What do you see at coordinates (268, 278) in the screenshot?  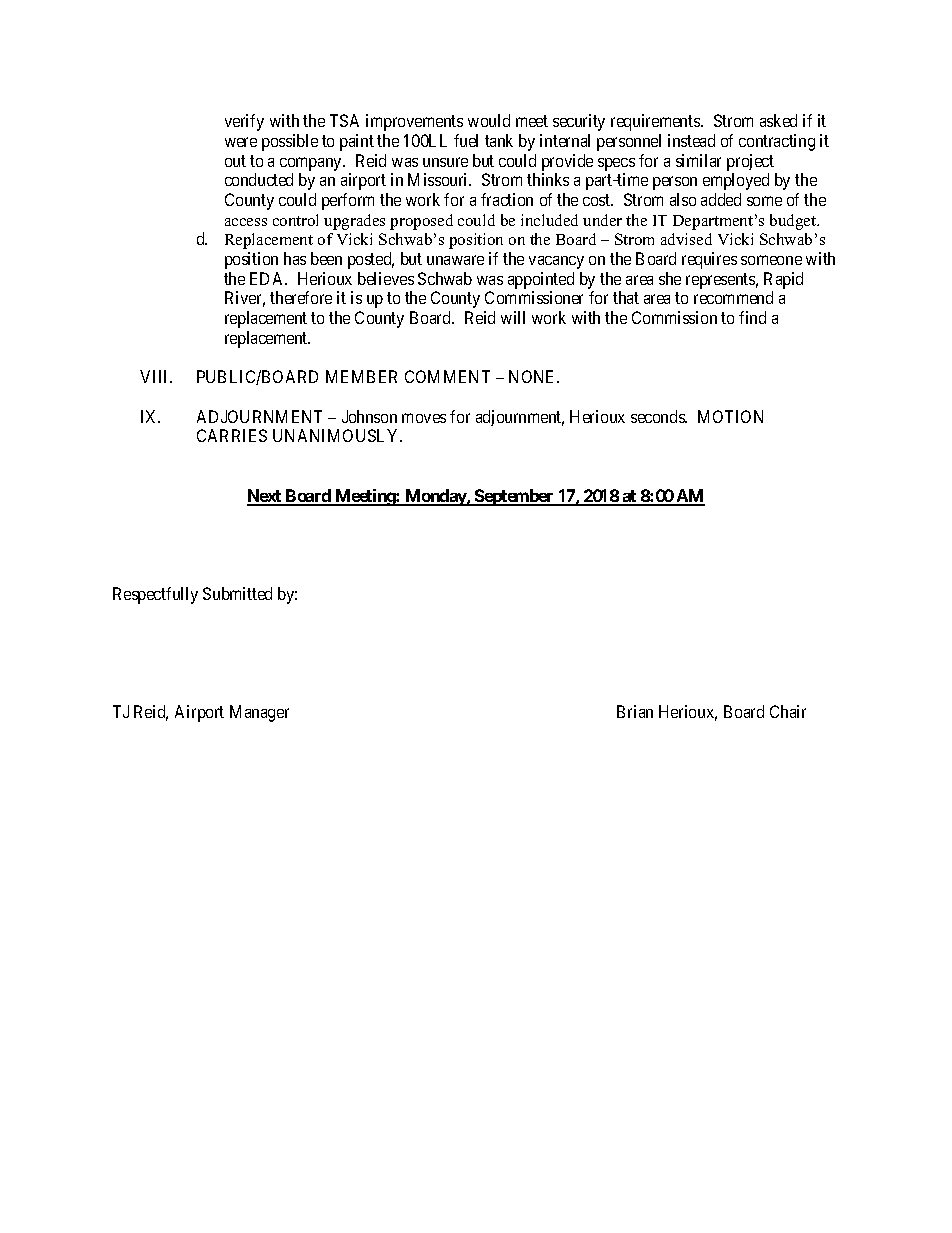 I see `EDA` at bounding box center [268, 278].
